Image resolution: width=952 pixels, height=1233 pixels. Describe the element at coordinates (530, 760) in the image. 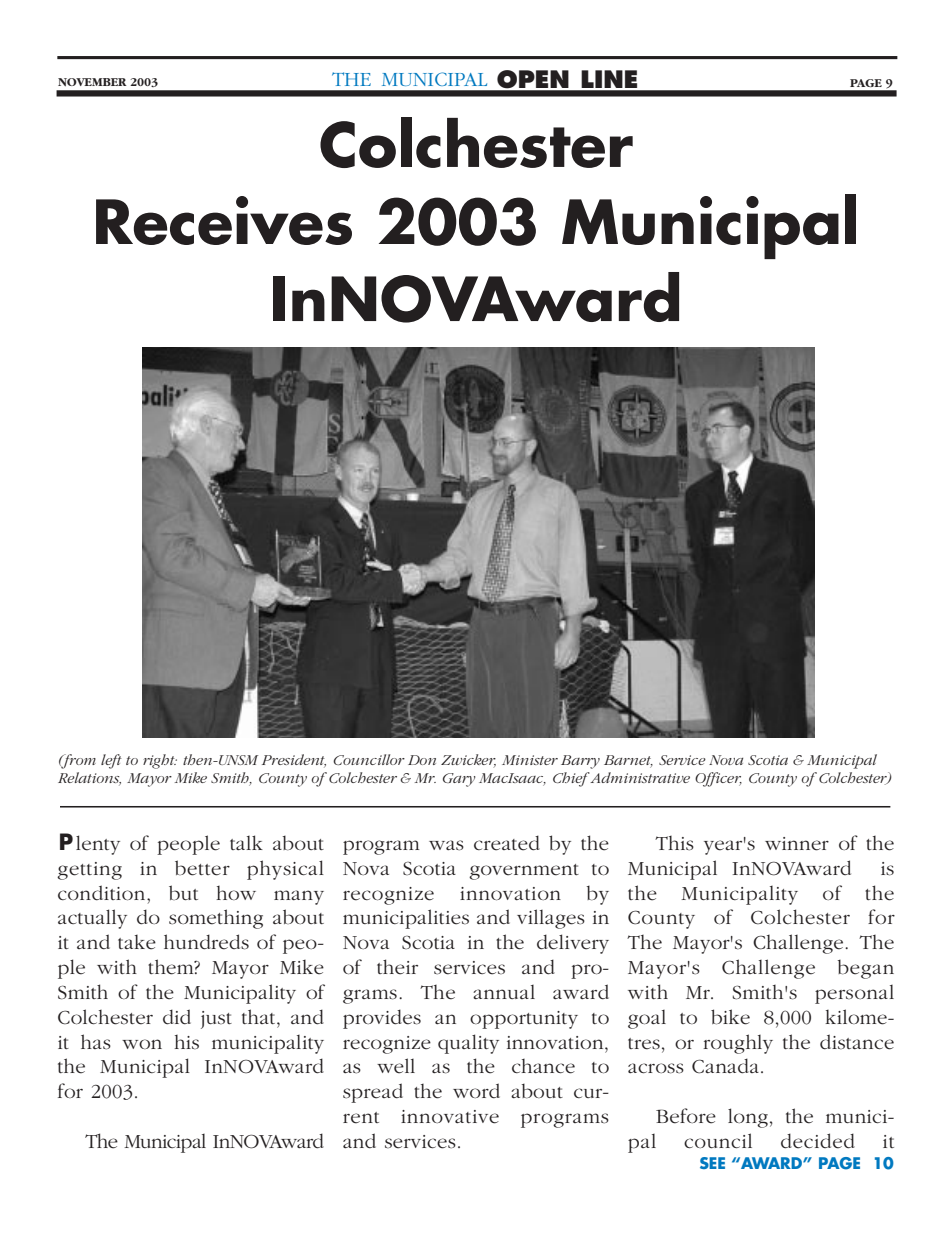

I see `Minister` at that location.
